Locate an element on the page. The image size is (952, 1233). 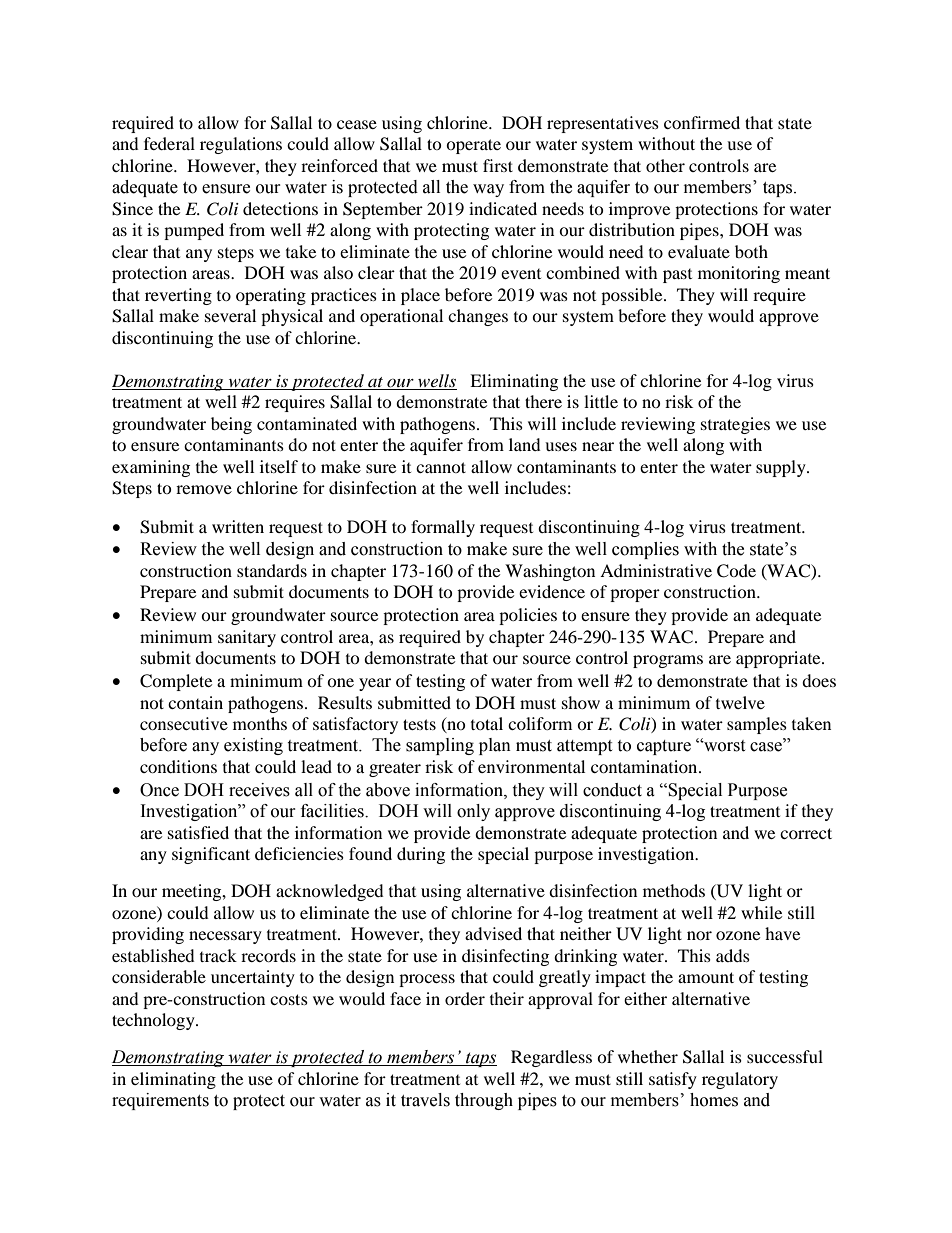
case is located at coordinates (767, 747).
